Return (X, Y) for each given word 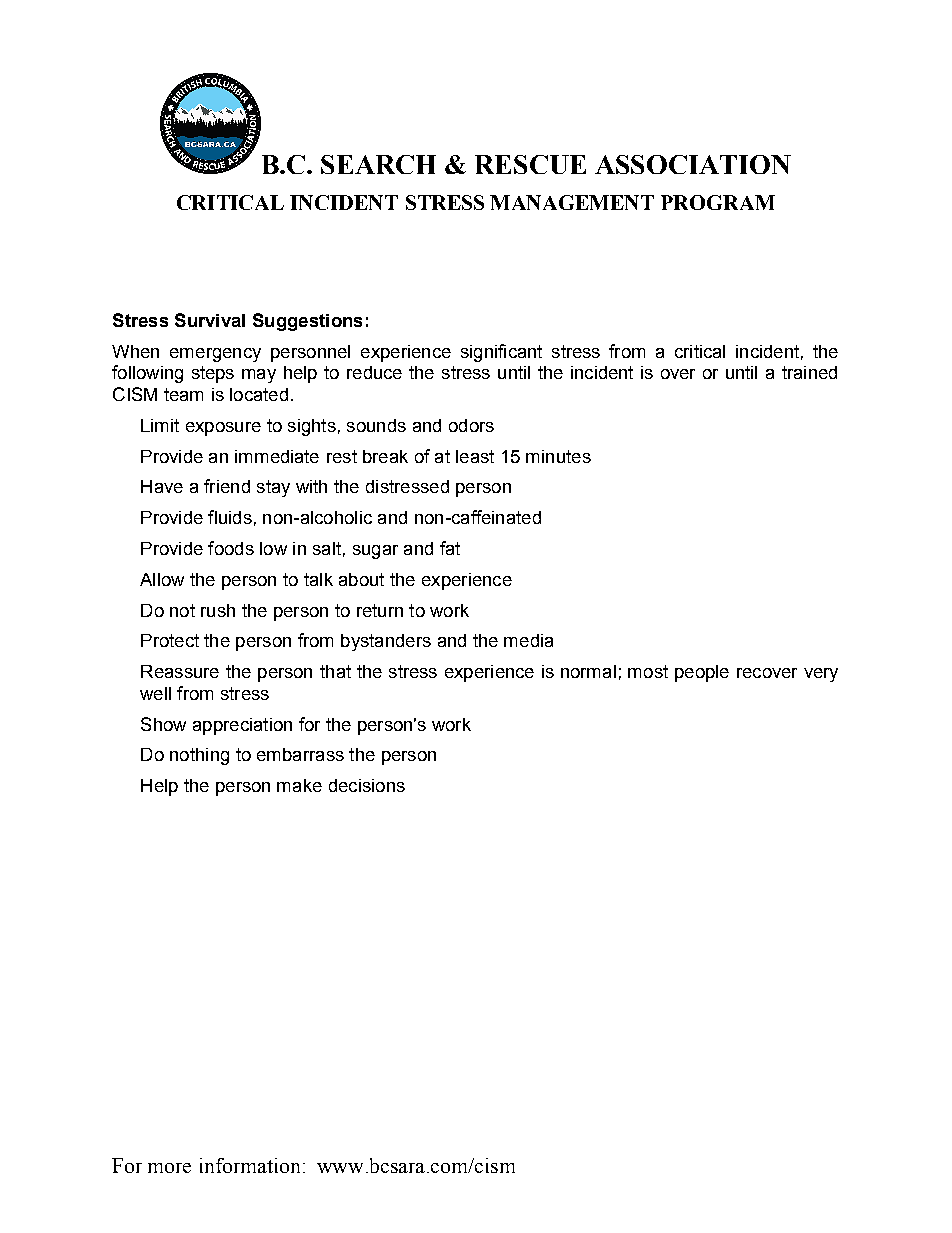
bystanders (386, 642)
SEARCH (378, 164)
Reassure (180, 671)
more (169, 1168)
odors (471, 425)
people (702, 673)
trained (809, 372)
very (821, 675)
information (250, 1165)
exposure (223, 429)
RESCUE (530, 164)
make (299, 785)
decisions (367, 785)
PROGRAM (718, 202)
